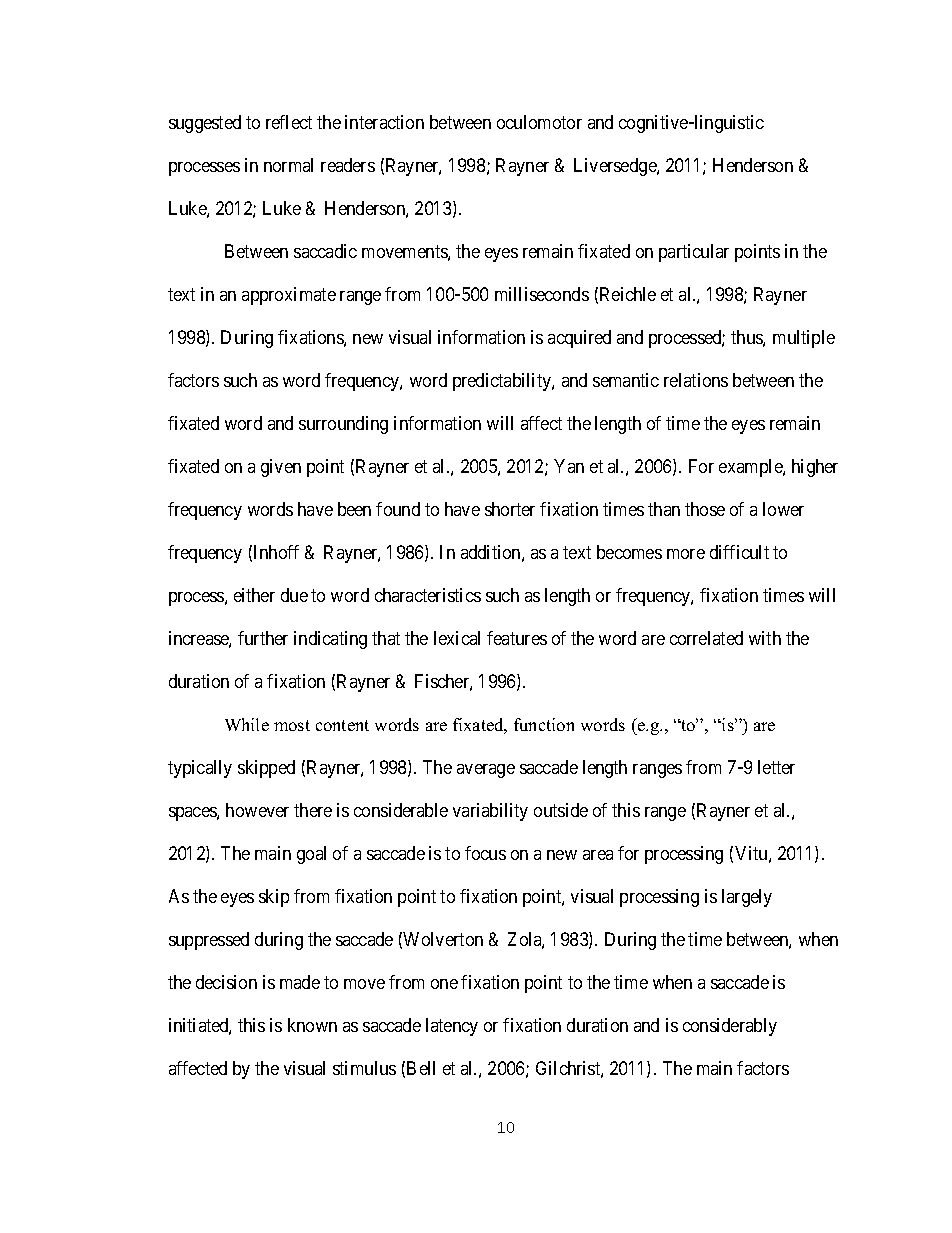  Describe the element at coordinates (288, 165) in the screenshot. I see `normal` at that location.
